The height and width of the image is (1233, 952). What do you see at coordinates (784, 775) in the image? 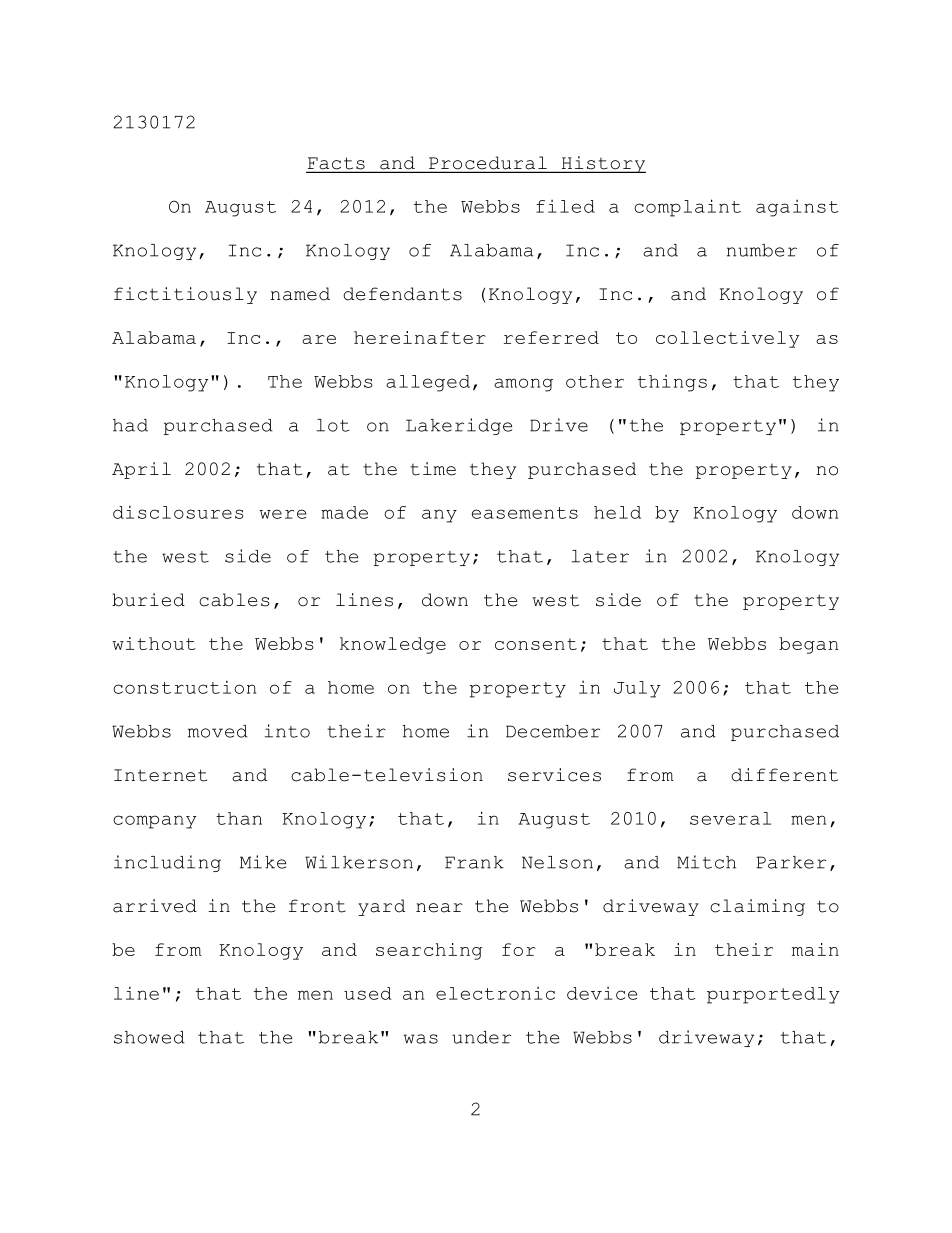
I see `different` at bounding box center [784, 775].
